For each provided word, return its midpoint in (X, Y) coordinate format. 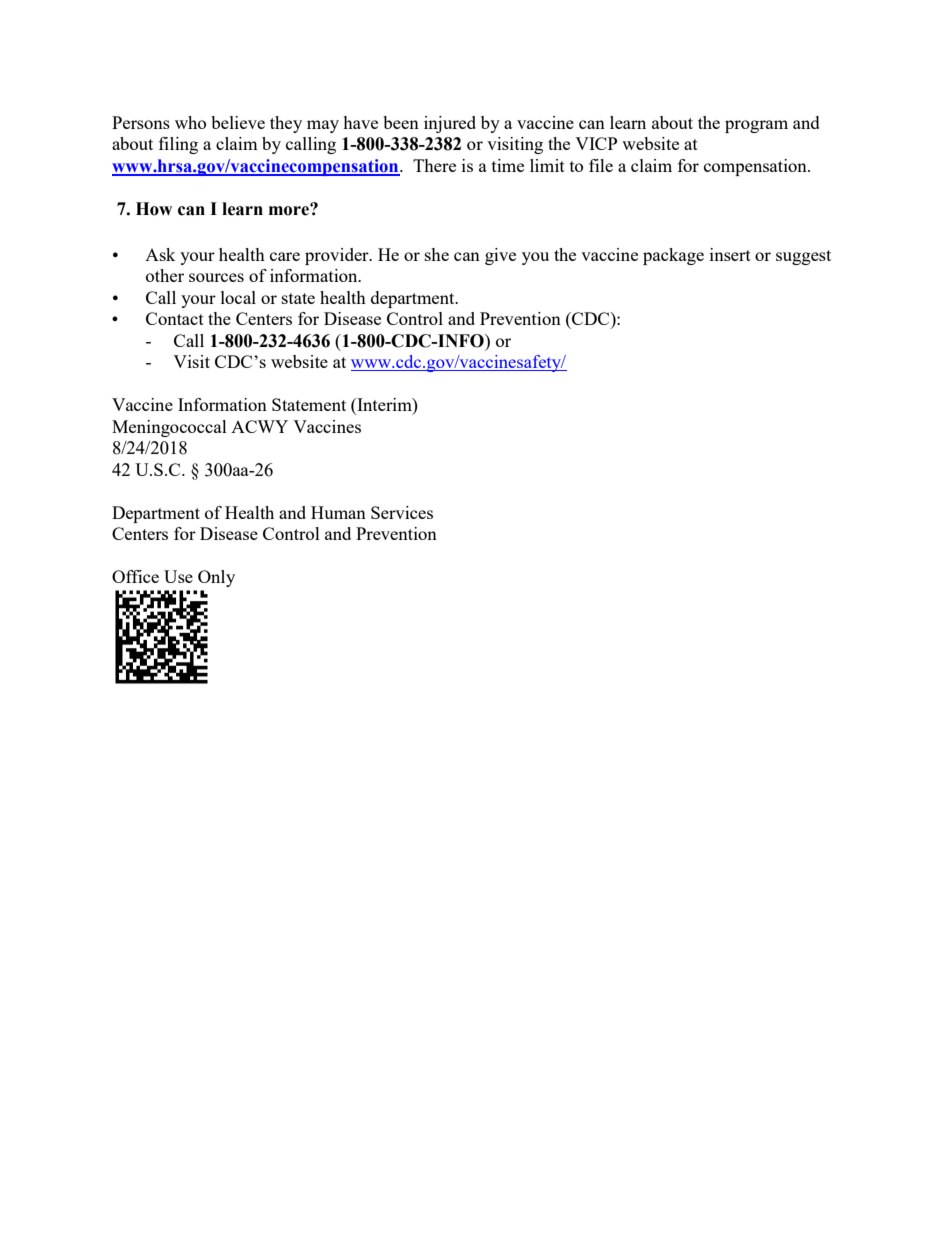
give (500, 256)
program (756, 126)
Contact (175, 318)
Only (216, 578)
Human (338, 512)
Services (402, 512)
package (673, 256)
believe (238, 122)
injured (450, 124)
